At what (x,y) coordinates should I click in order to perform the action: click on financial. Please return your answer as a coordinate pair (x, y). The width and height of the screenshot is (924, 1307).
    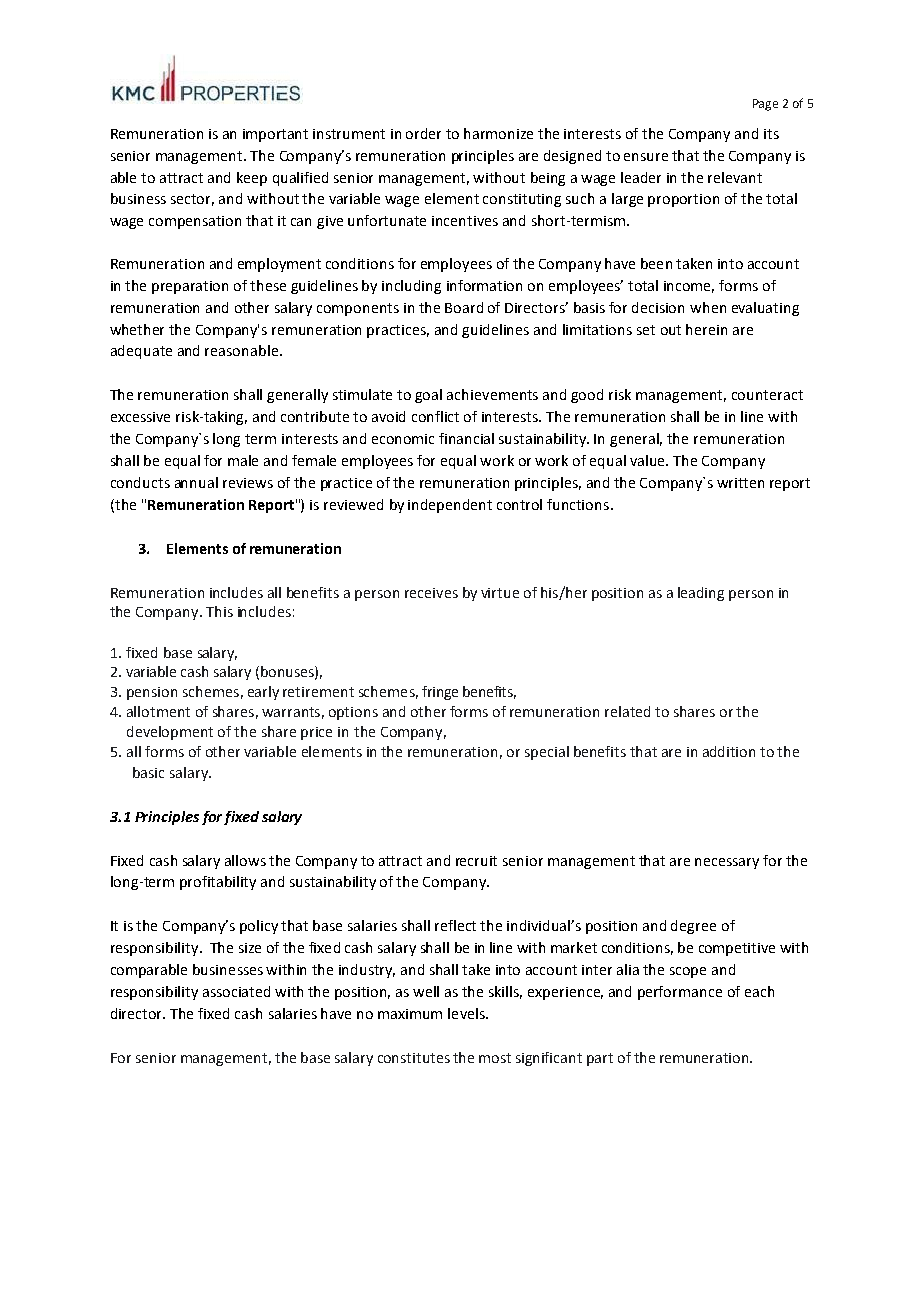
    Looking at the image, I should click on (466, 438).
